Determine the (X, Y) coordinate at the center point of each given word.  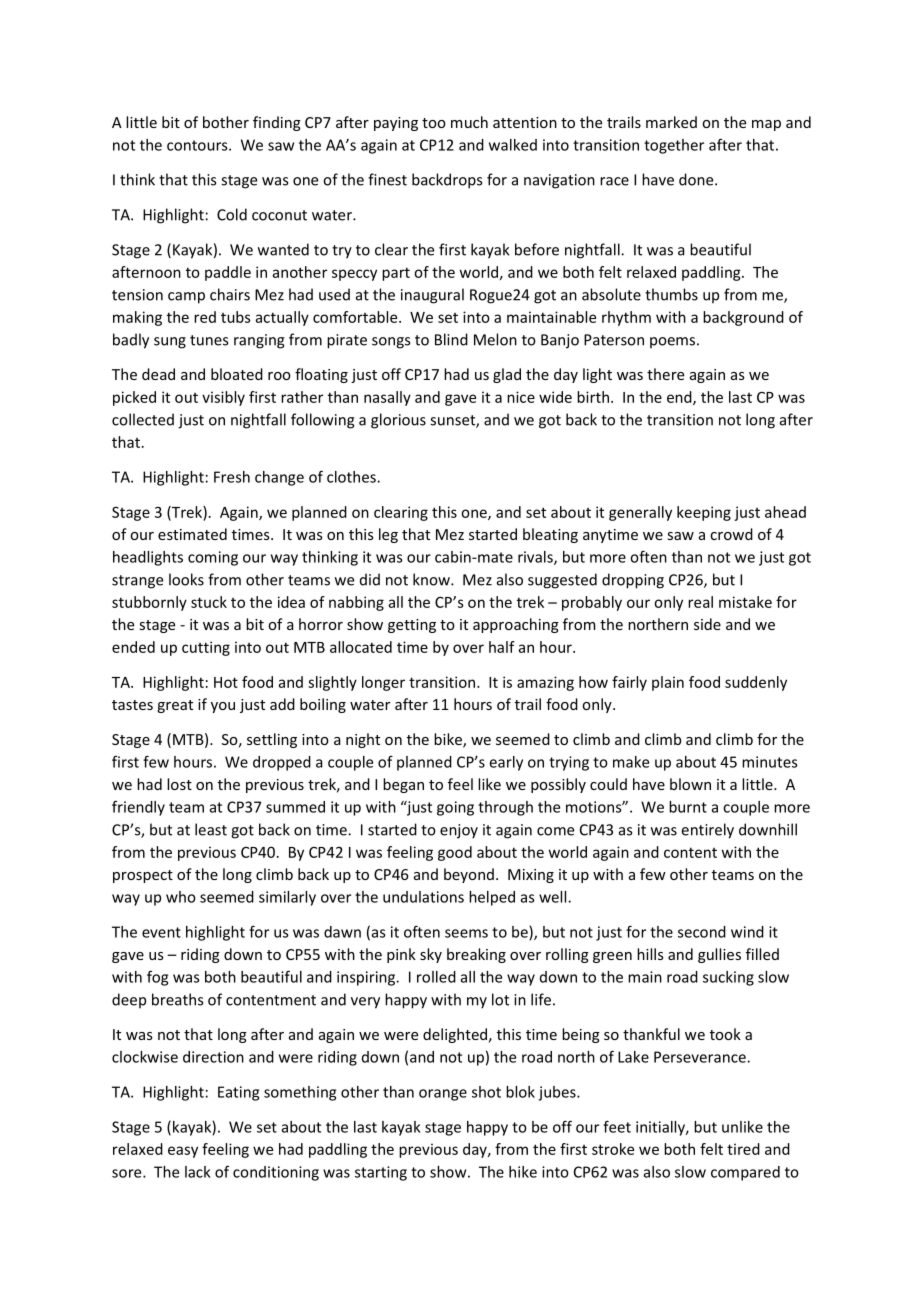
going (455, 808)
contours (198, 145)
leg (388, 535)
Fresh (232, 477)
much (469, 122)
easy (183, 1152)
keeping (704, 513)
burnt (688, 807)
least (211, 829)
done (697, 179)
